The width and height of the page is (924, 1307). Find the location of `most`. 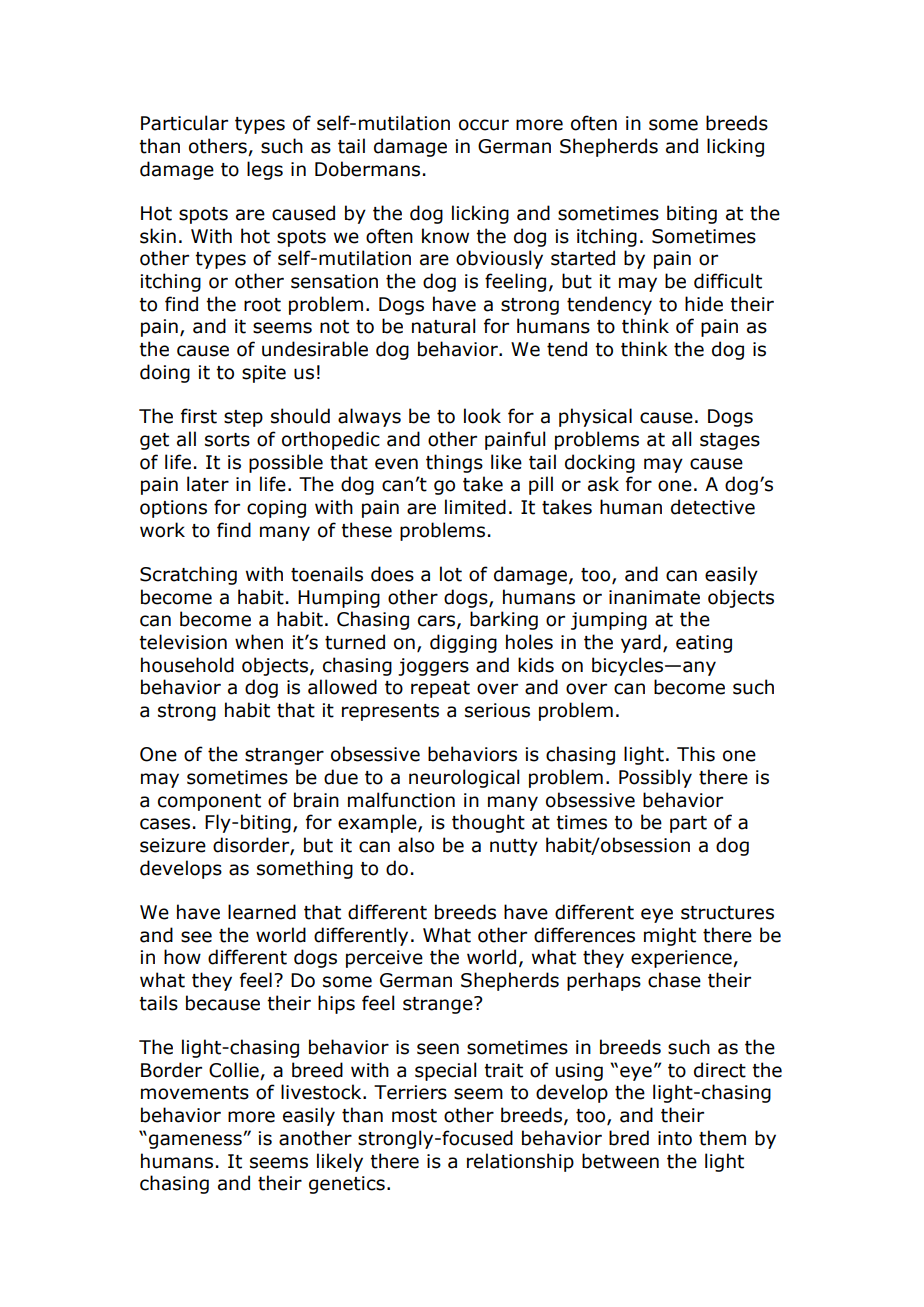

most is located at coordinates (414, 1116).
